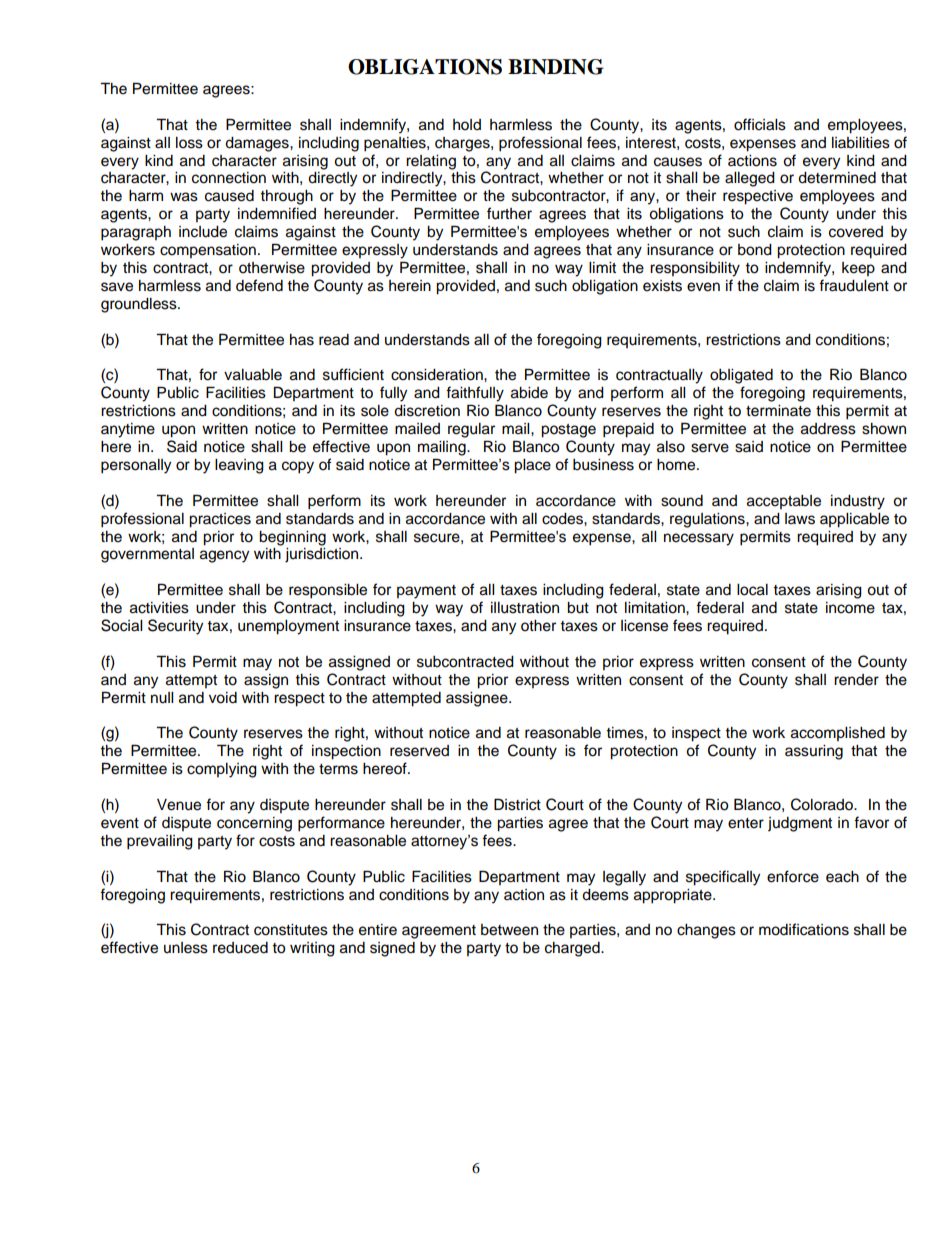 This screenshot has height=1233, width=952. What do you see at coordinates (784, 502) in the screenshot?
I see `acceptable` at bounding box center [784, 502].
